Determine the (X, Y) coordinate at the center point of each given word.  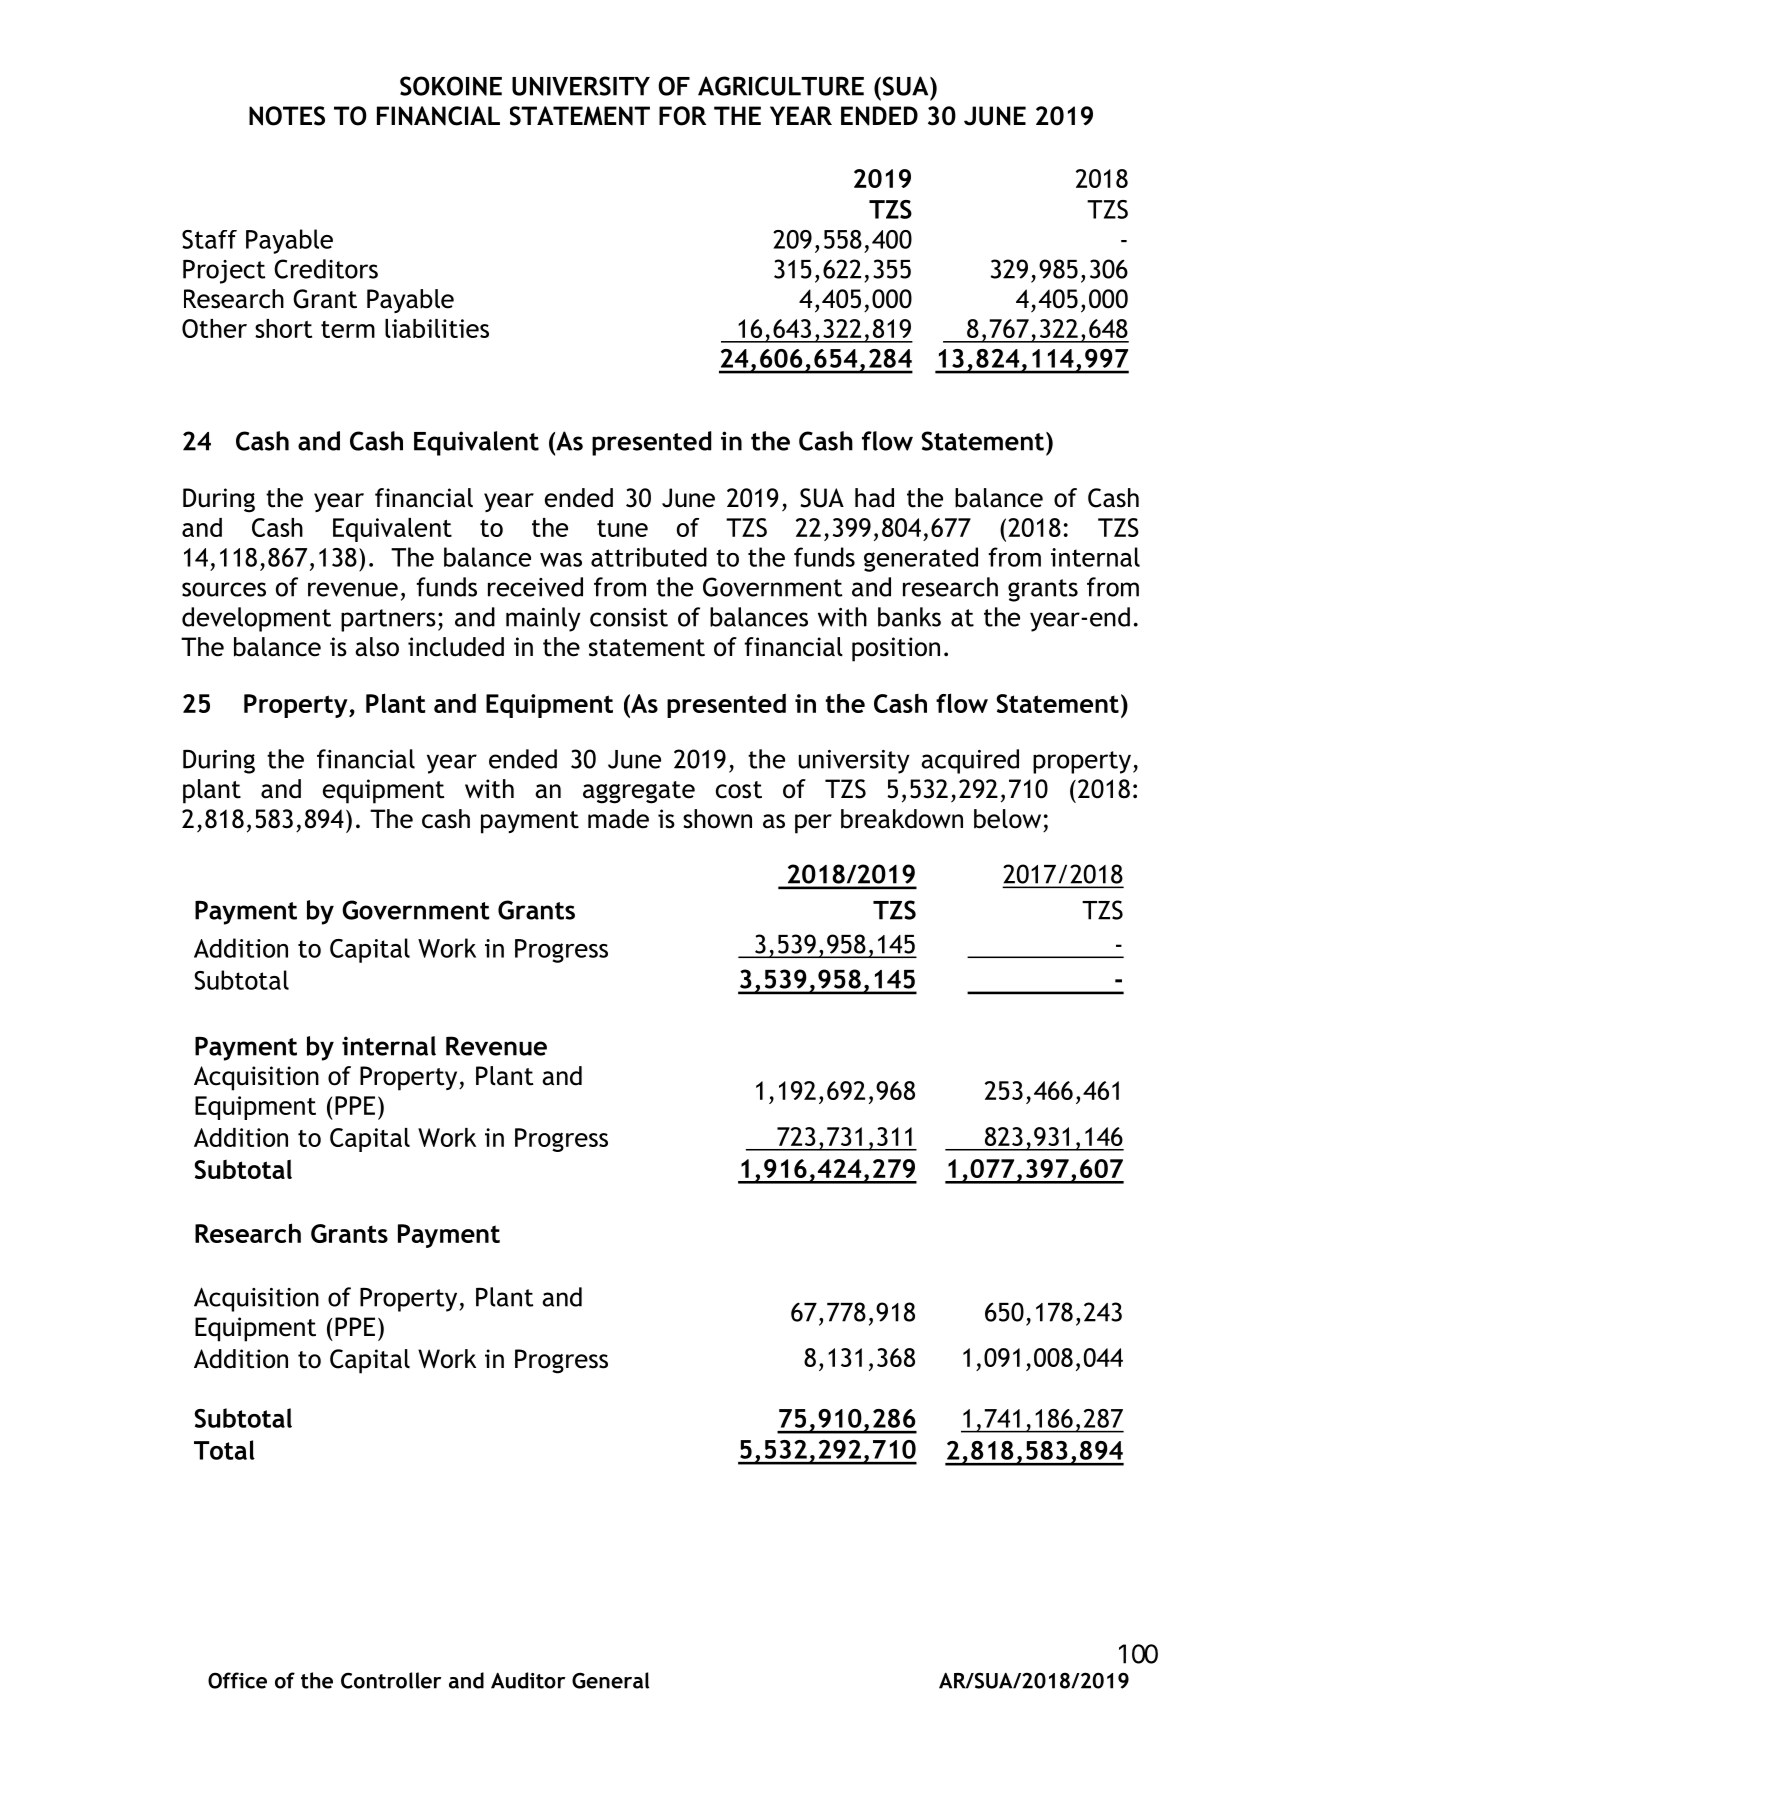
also (377, 647)
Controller (391, 1680)
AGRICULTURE (781, 86)
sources (224, 589)
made (618, 819)
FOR (682, 116)
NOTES (287, 116)
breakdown (902, 819)
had (874, 498)
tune (622, 528)
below (1007, 819)
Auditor (528, 1680)
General (610, 1680)
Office (237, 1680)
